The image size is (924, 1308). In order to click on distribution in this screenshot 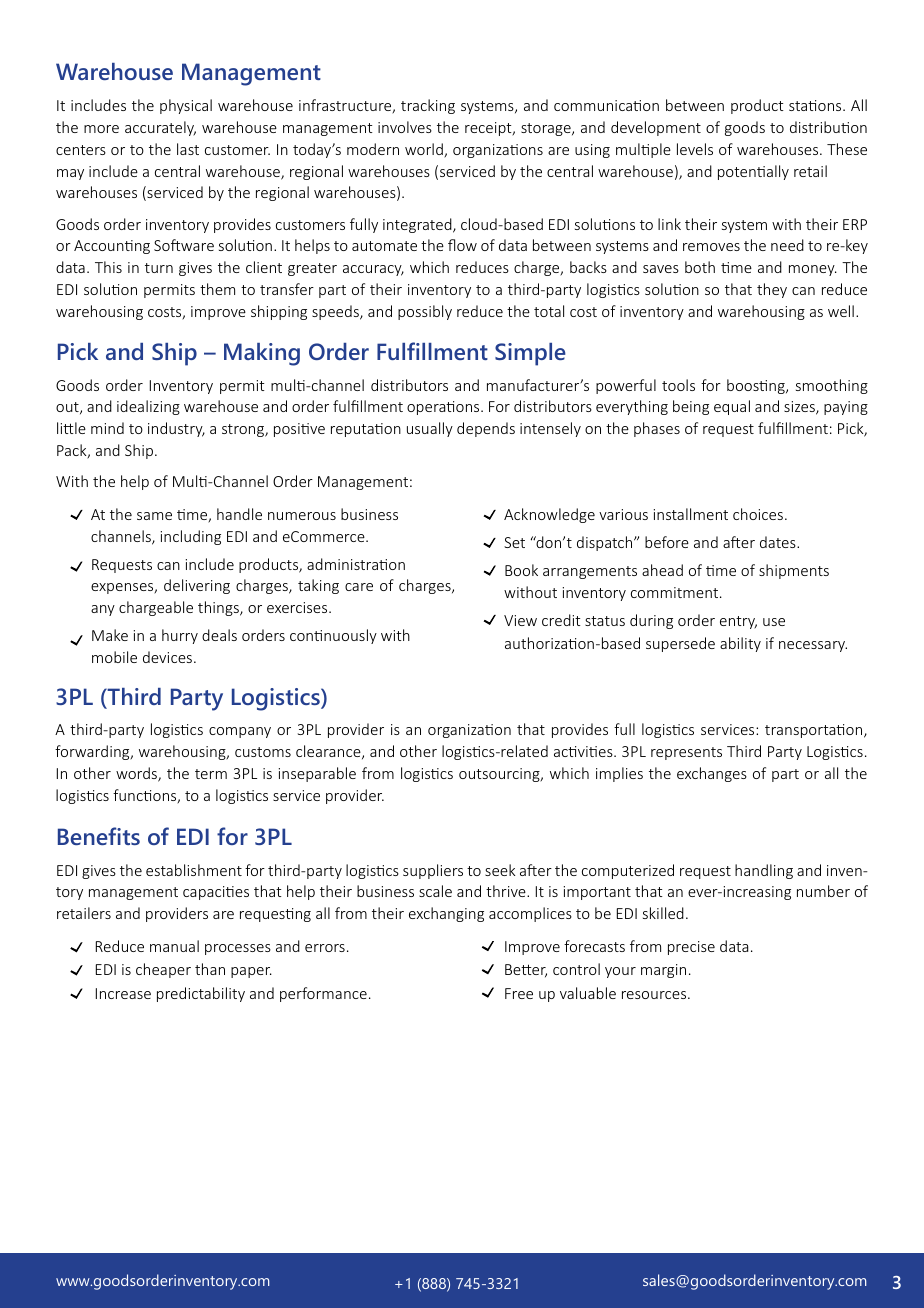, I will do `click(828, 127)`.
